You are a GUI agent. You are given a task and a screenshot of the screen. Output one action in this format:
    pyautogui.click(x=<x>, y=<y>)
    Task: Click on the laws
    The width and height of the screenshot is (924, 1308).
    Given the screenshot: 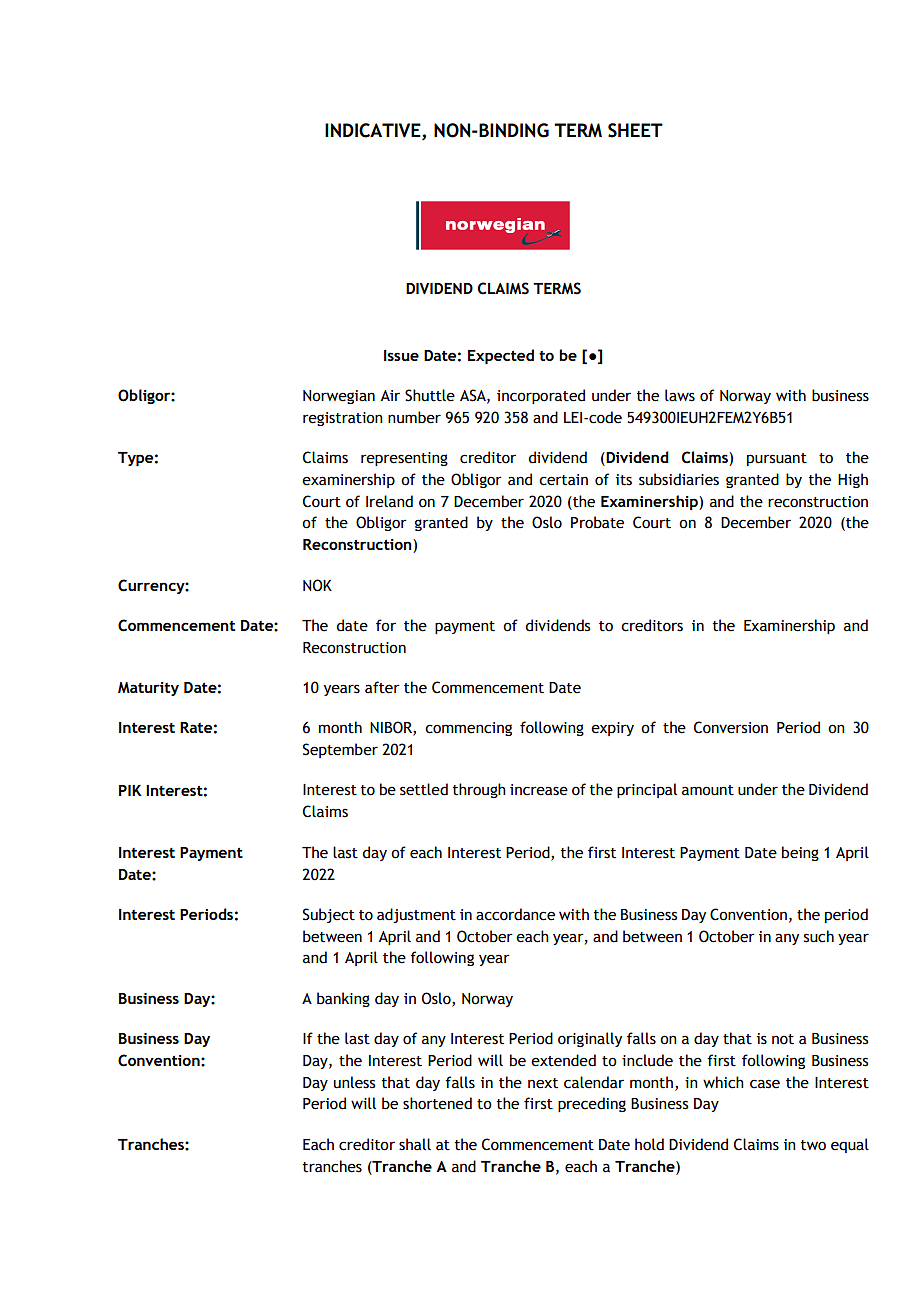 What is the action you would take?
    pyautogui.click(x=680, y=395)
